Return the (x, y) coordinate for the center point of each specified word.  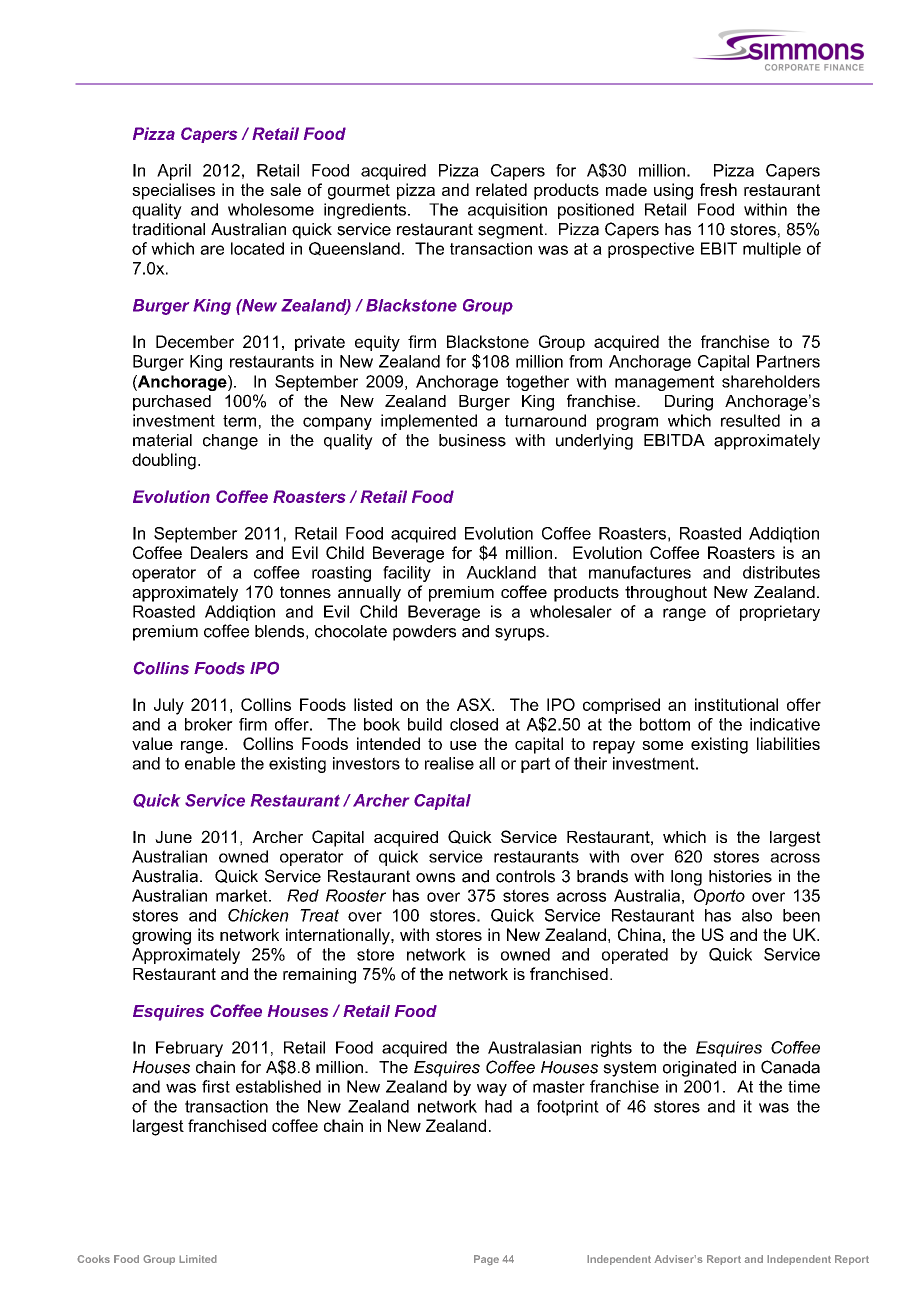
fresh (718, 189)
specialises (173, 191)
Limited (198, 1259)
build (425, 724)
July (169, 706)
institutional (736, 704)
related (501, 189)
